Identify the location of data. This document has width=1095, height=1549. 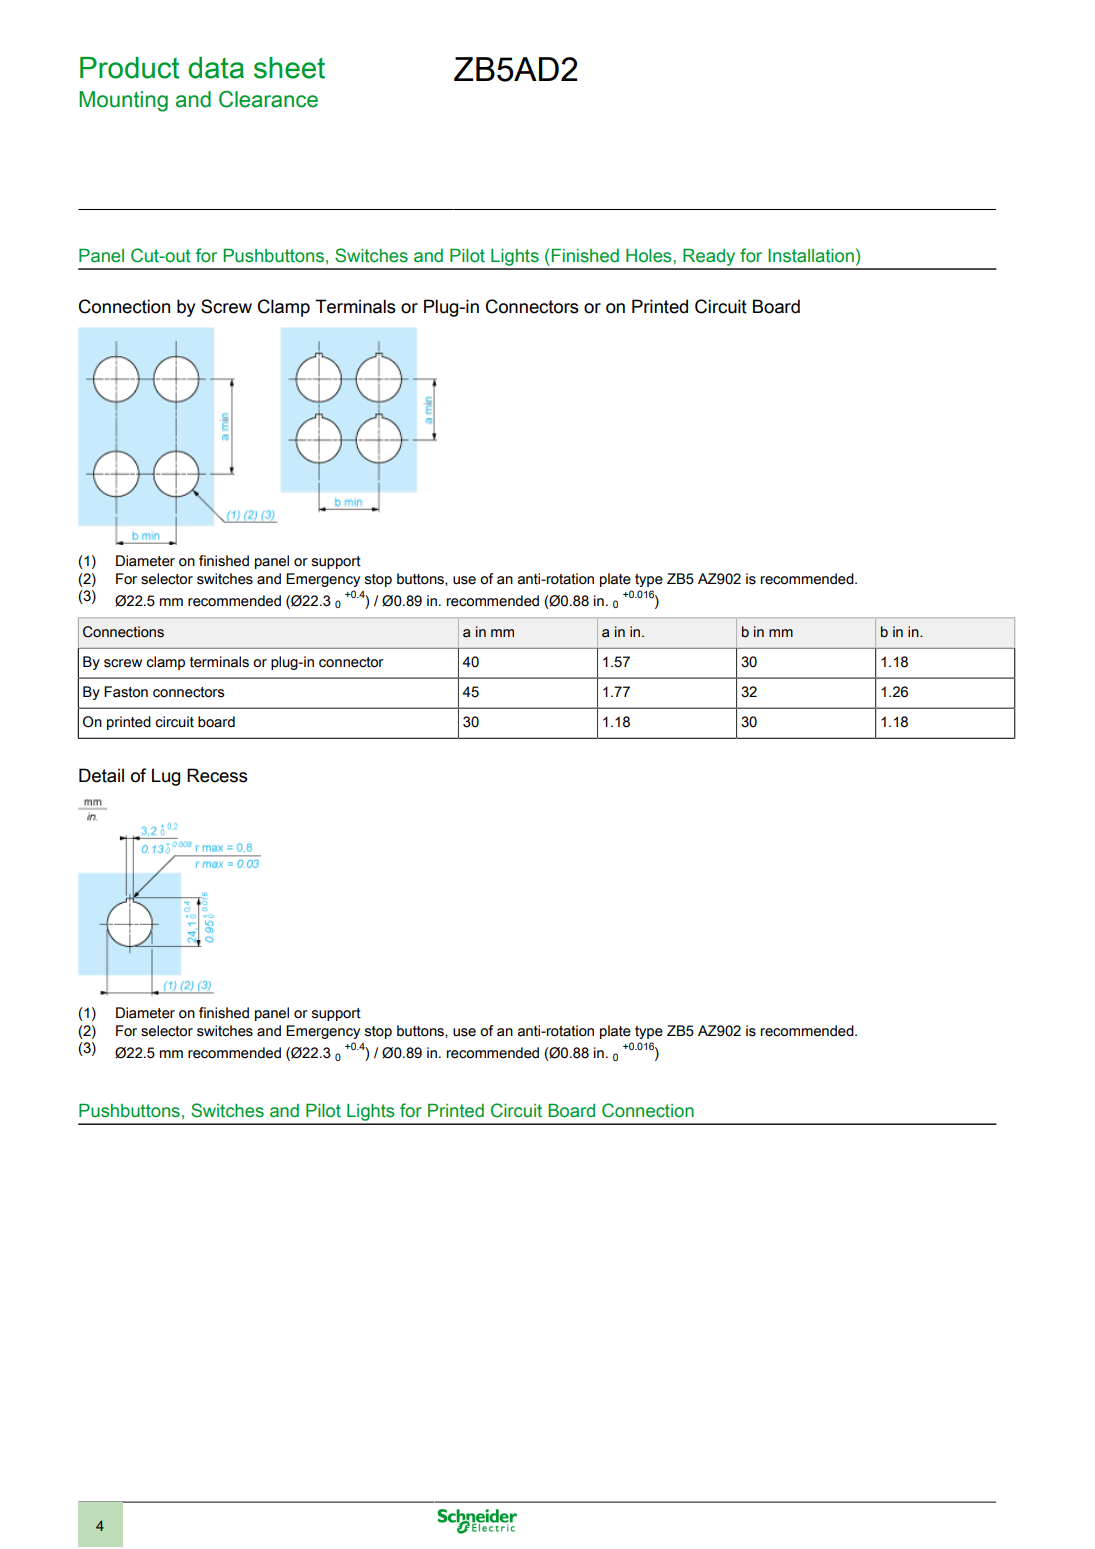
(216, 68).
